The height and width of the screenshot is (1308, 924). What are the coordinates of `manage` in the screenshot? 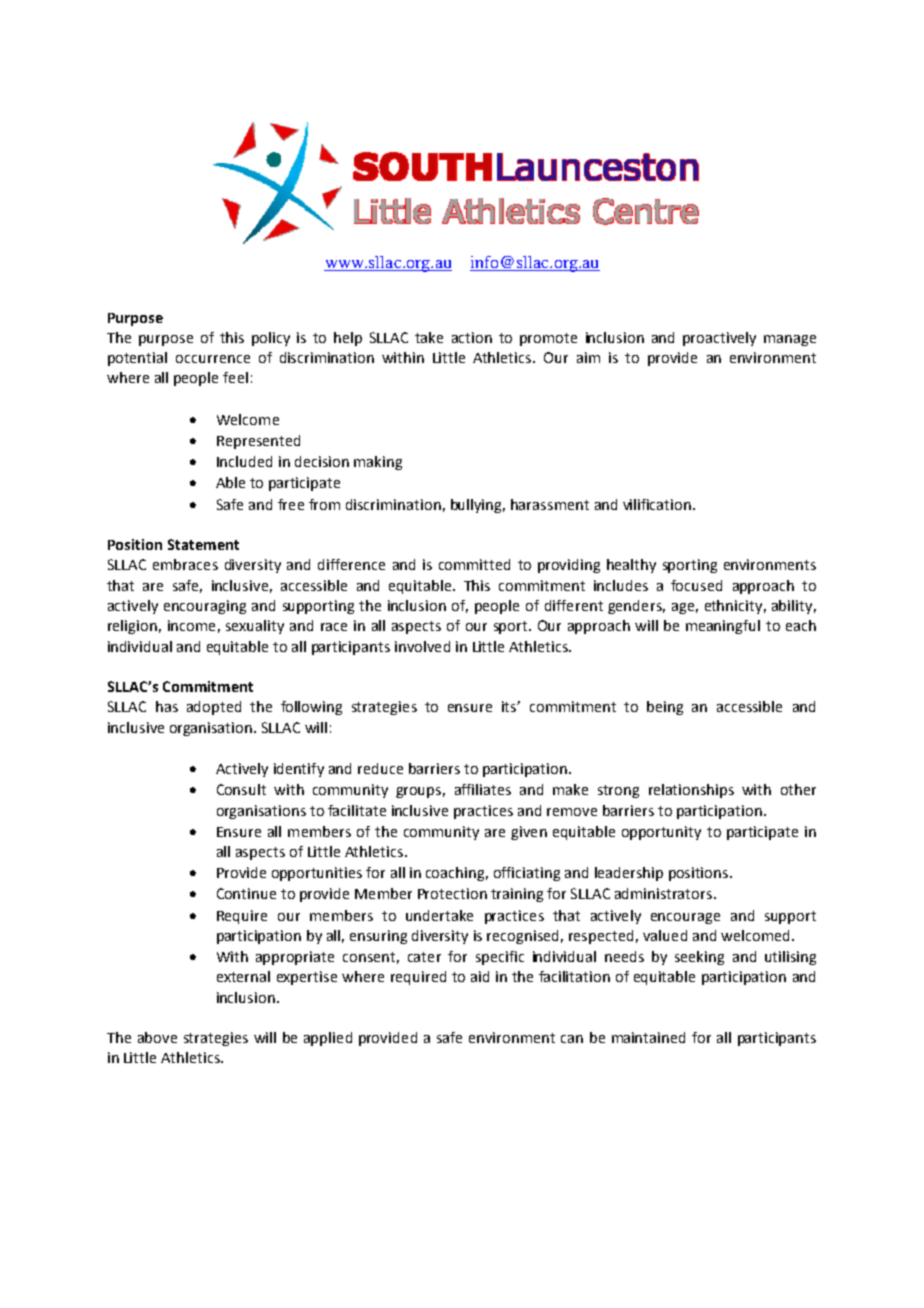 It's located at (790, 340).
